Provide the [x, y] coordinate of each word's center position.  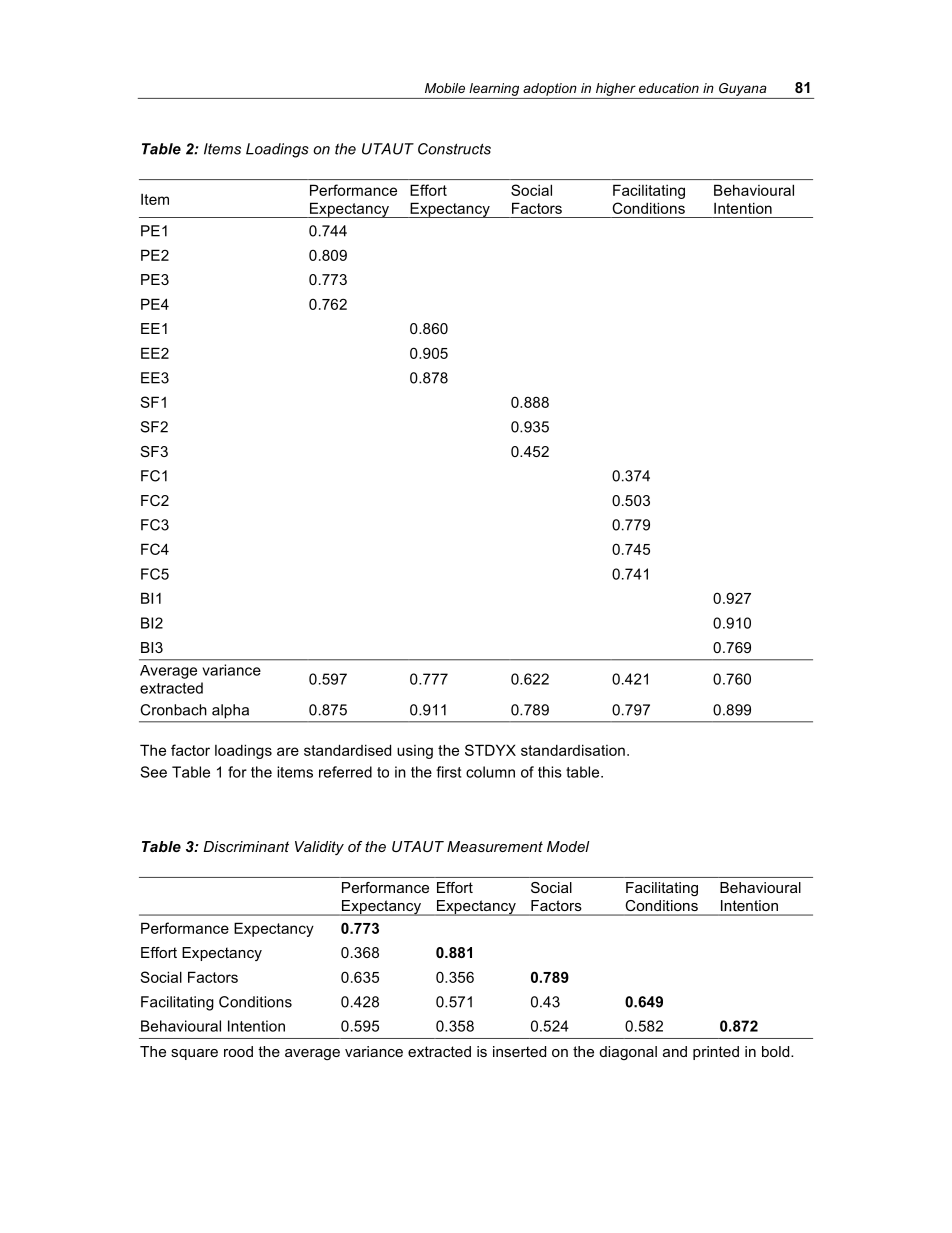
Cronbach [173, 710]
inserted [519, 1051]
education [669, 88]
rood [238, 1051]
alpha [230, 711]
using [415, 752]
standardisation [573, 750]
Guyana [743, 89]
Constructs [454, 149]
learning [494, 89]
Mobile [445, 88]
